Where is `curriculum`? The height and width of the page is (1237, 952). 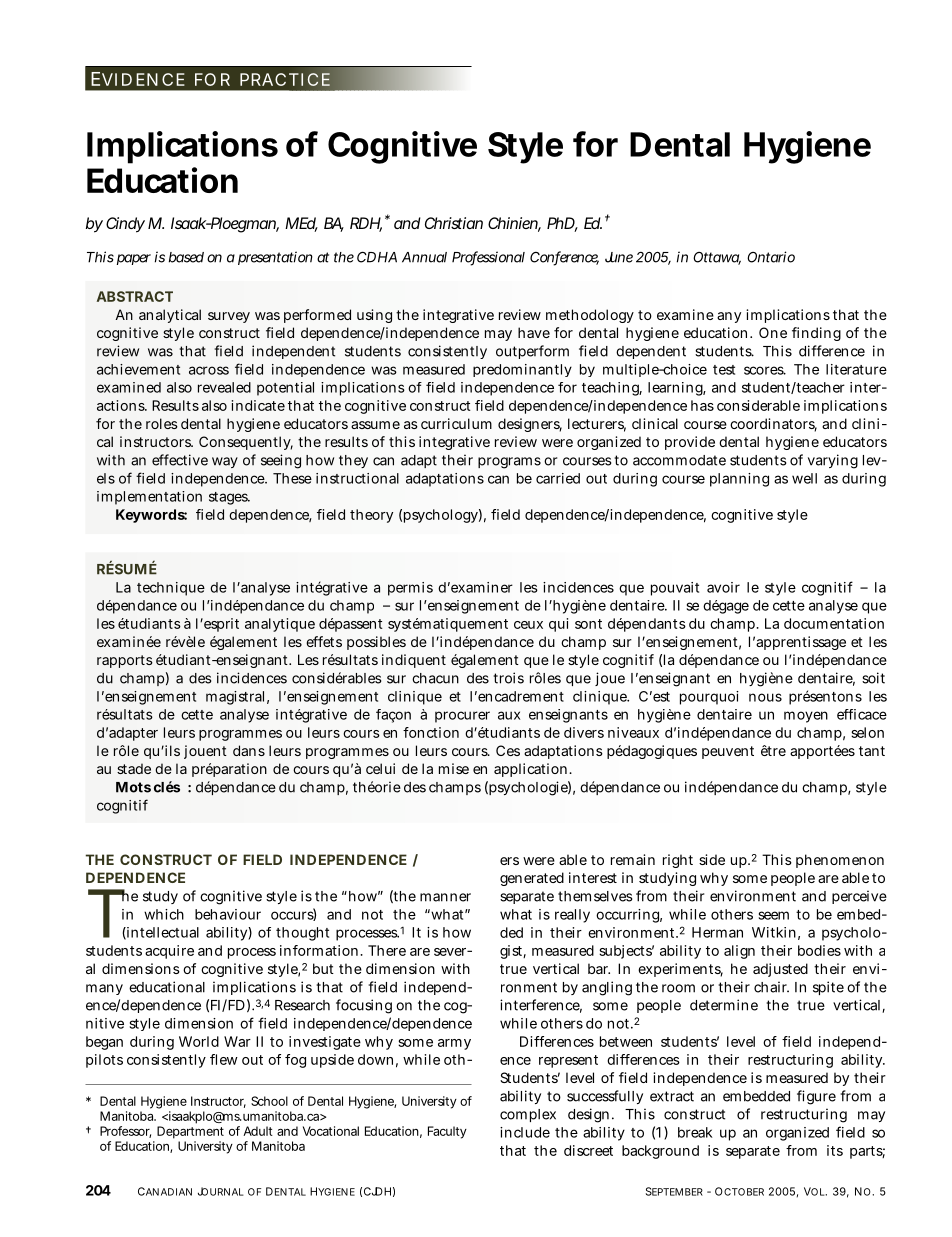 curriculum is located at coordinates (456, 423).
